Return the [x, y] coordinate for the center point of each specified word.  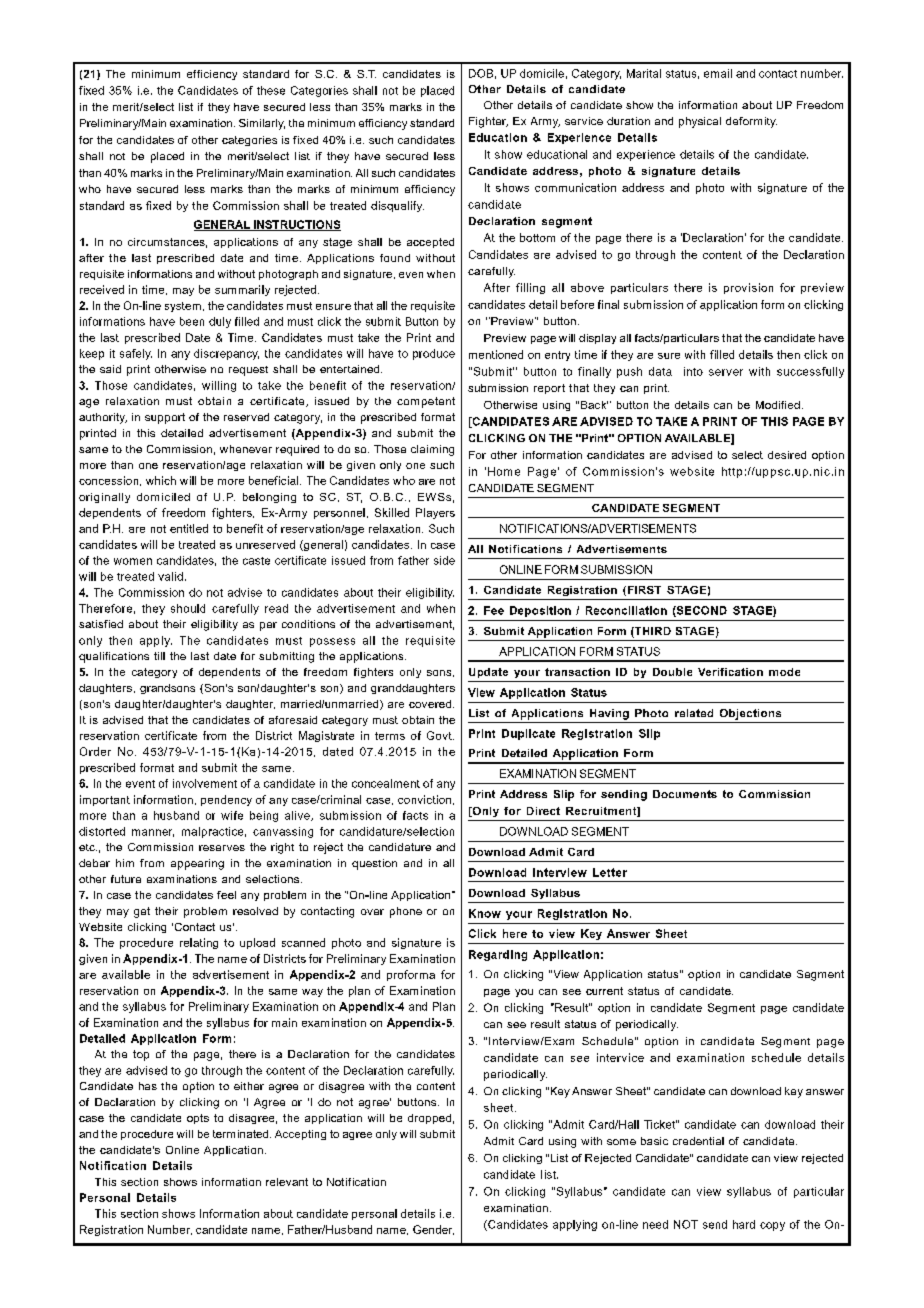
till [159, 656]
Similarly [262, 124]
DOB [481, 73]
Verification [730, 672]
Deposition [540, 611]
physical [700, 122]
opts [198, 1119]
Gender [433, 1230]
